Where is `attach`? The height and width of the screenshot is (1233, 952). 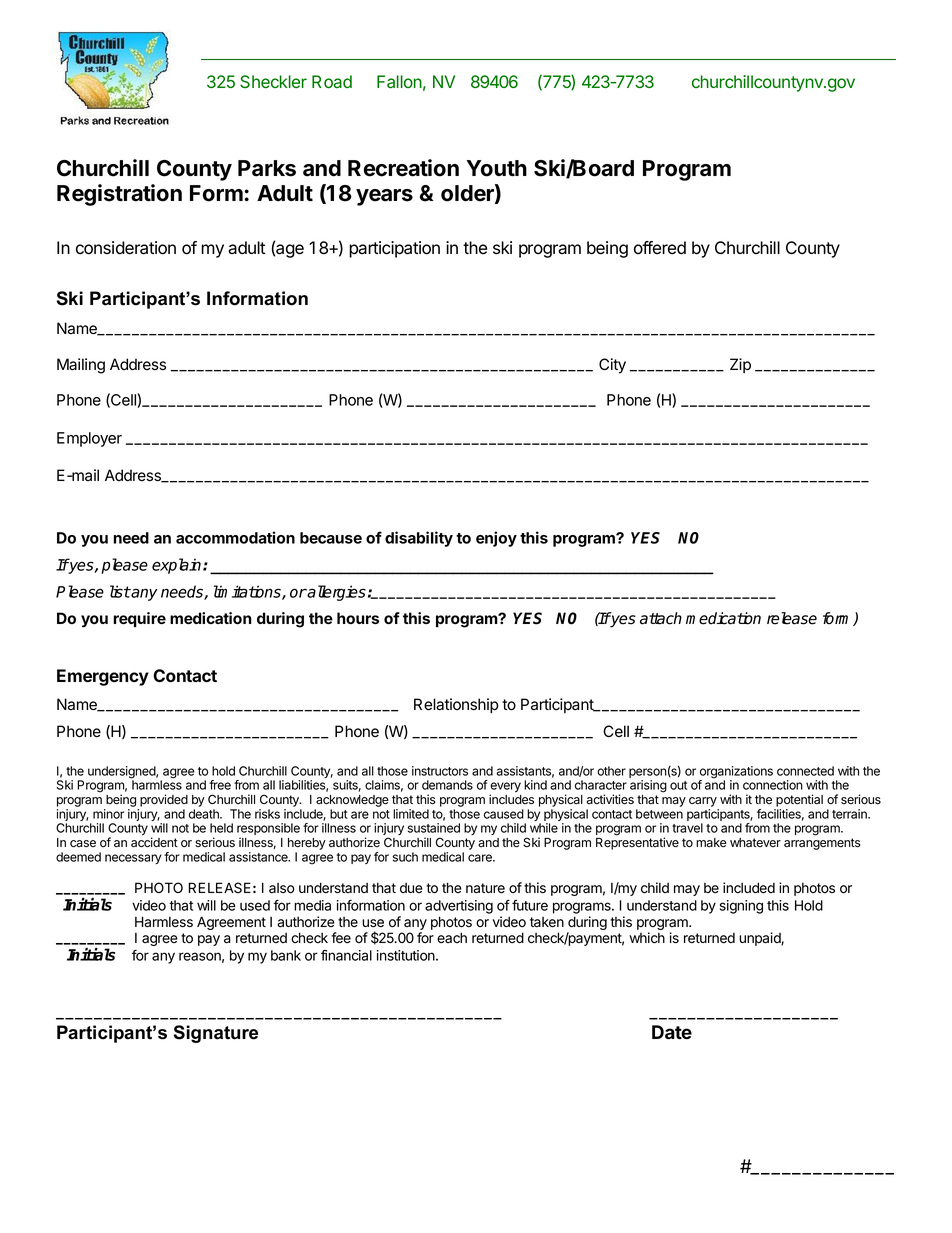
attach is located at coordinates (661, 618).
